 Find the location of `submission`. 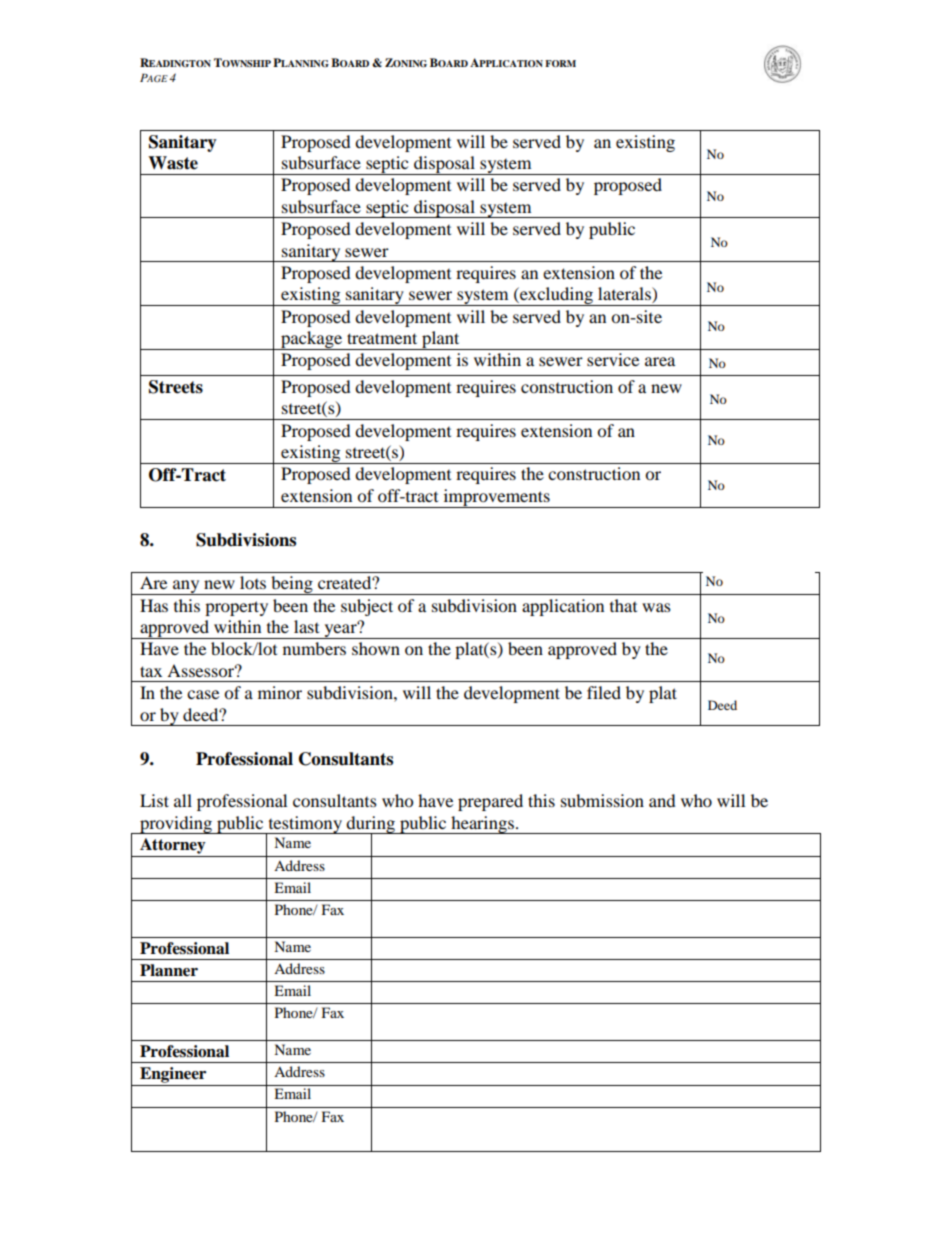

submission is located at coordinates (602, 800).
